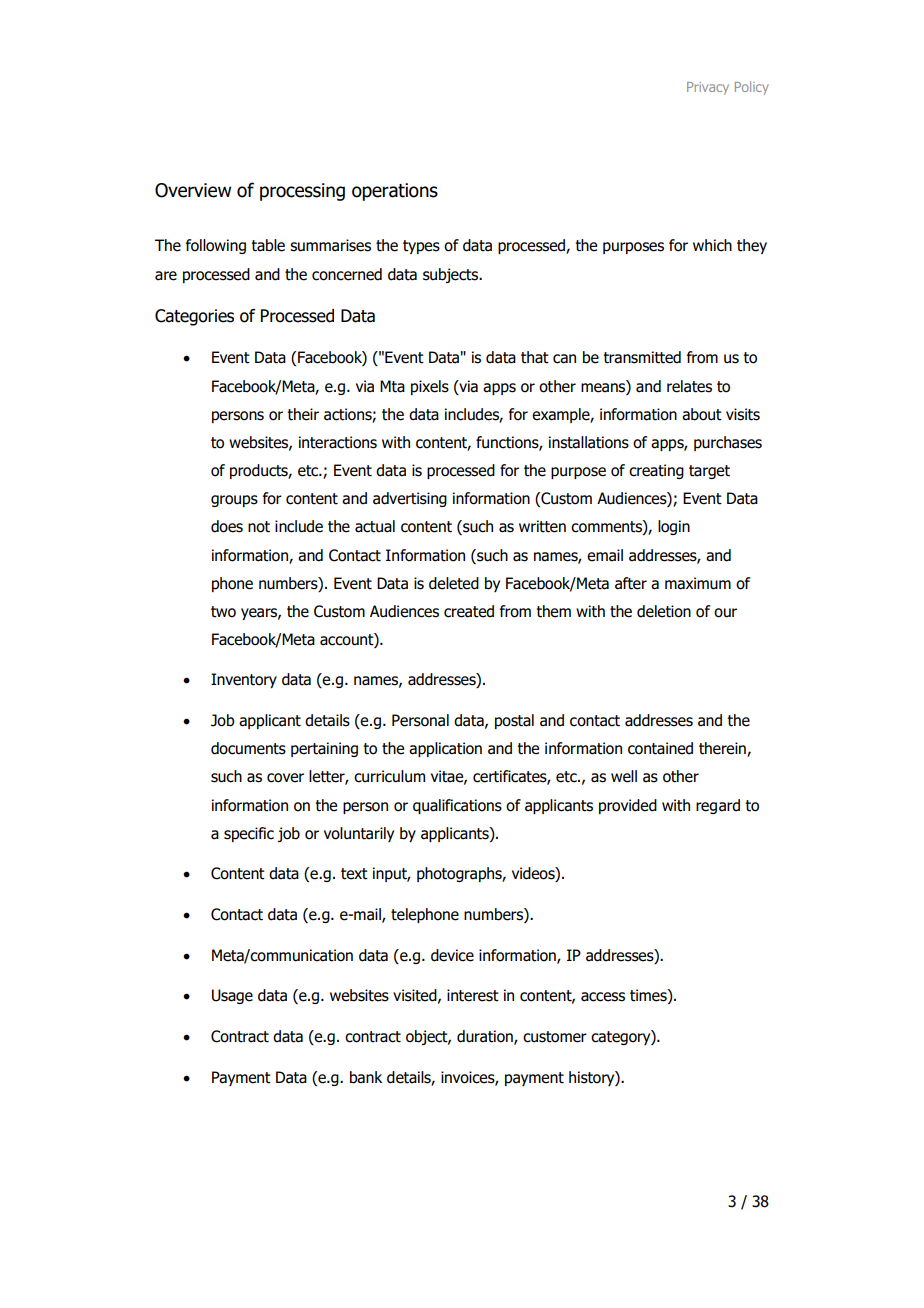 This screenshot has width=924, height=1308. I want to click on deleted, so click(454, 583).
